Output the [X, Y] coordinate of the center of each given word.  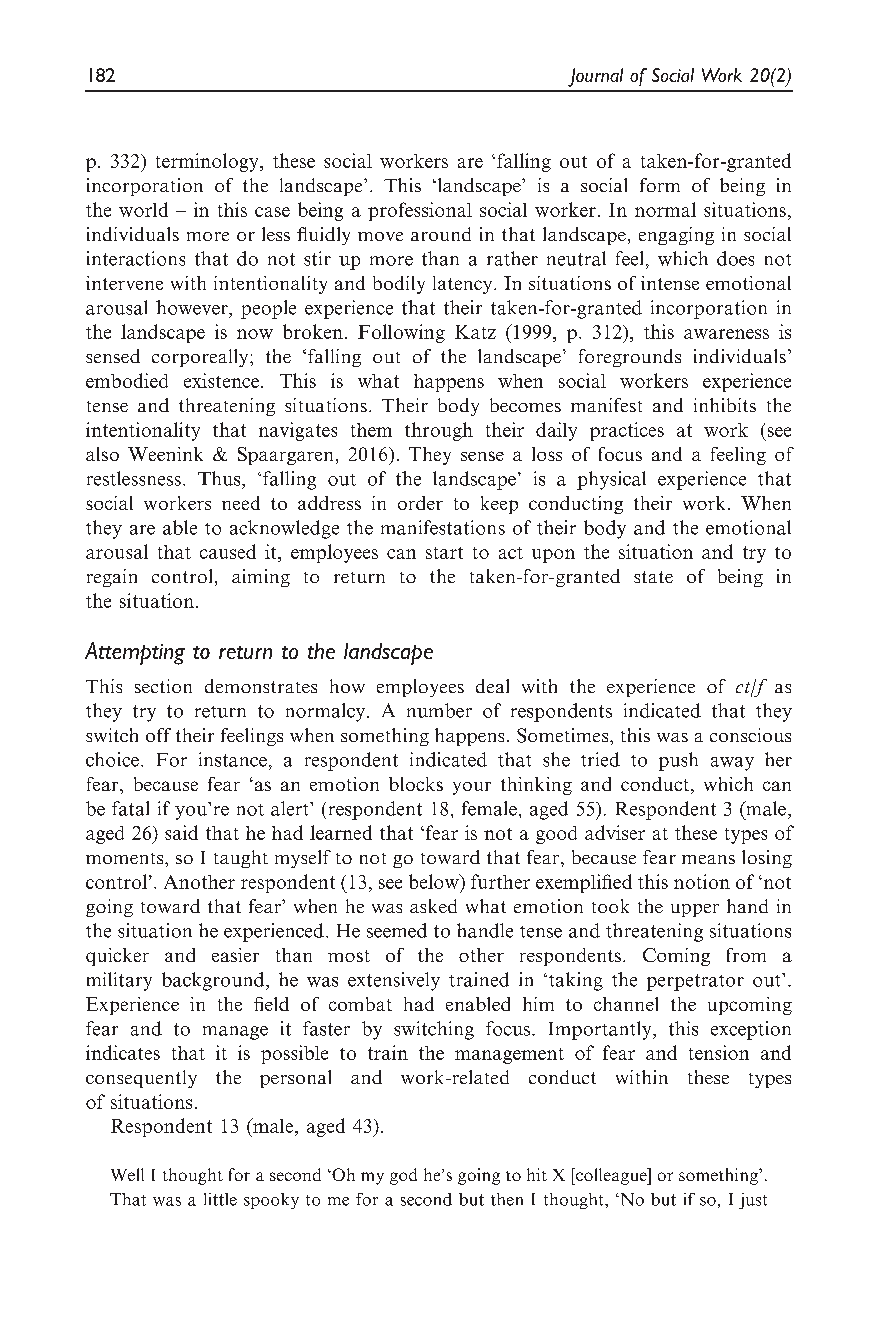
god [403, 1176]
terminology [208, 162]
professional [420, 211]
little [220, 1199]
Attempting [135, 653]
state [653, 577]
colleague [611, 1176]
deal [492, 686]
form [660, 185]
